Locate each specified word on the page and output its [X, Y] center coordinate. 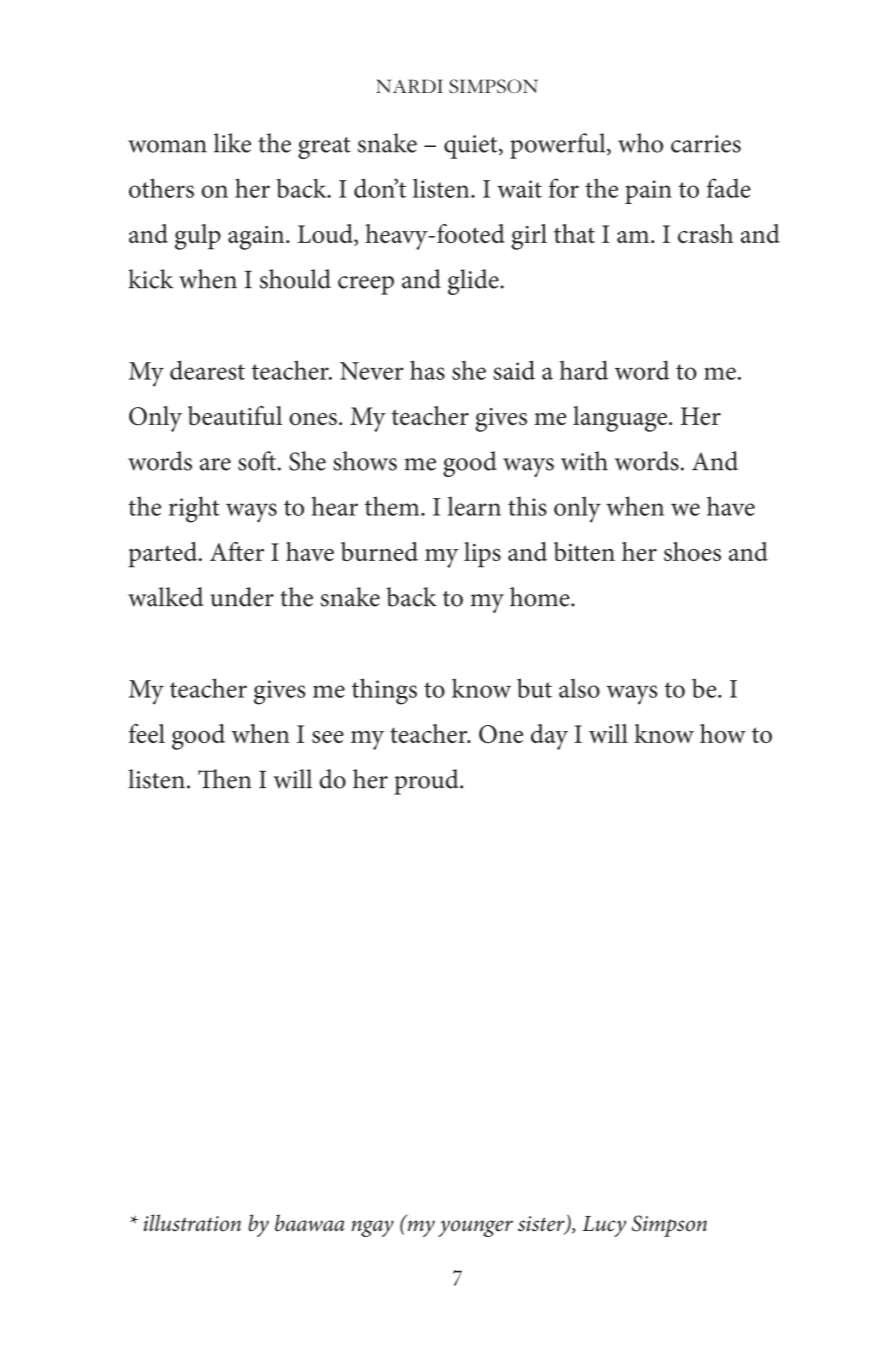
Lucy [604, 1226]
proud [427, 782]
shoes [692, 551]
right [194, 509]
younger [475, 1228]
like [232, 143]
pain [648, 192]
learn [474, 506]
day [549, 737]
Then [225, 779]
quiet [472, 147]
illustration [192, 1223]
